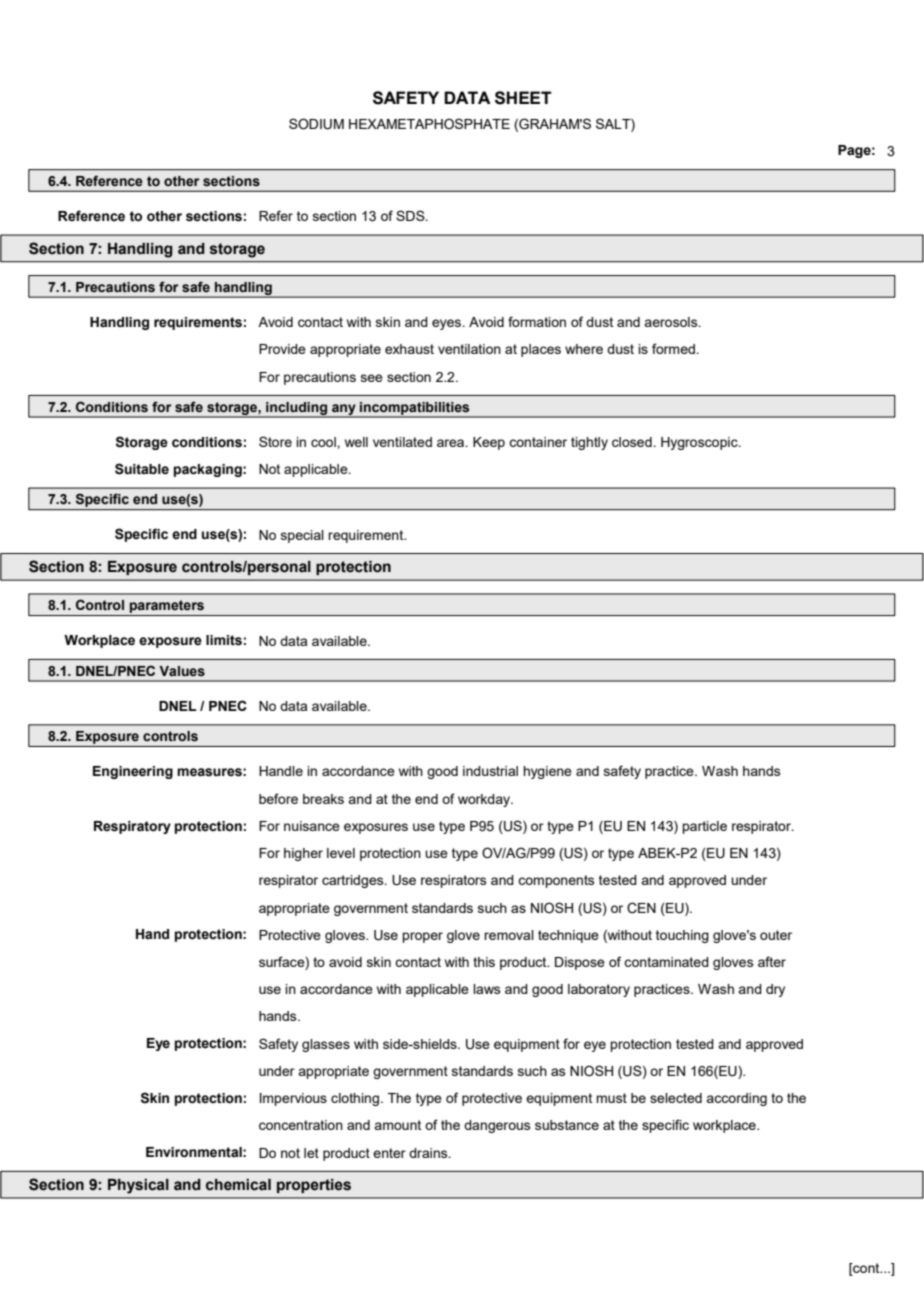 The image size is (924, 1308). I want to click on SHEET, so click(523, 98).
